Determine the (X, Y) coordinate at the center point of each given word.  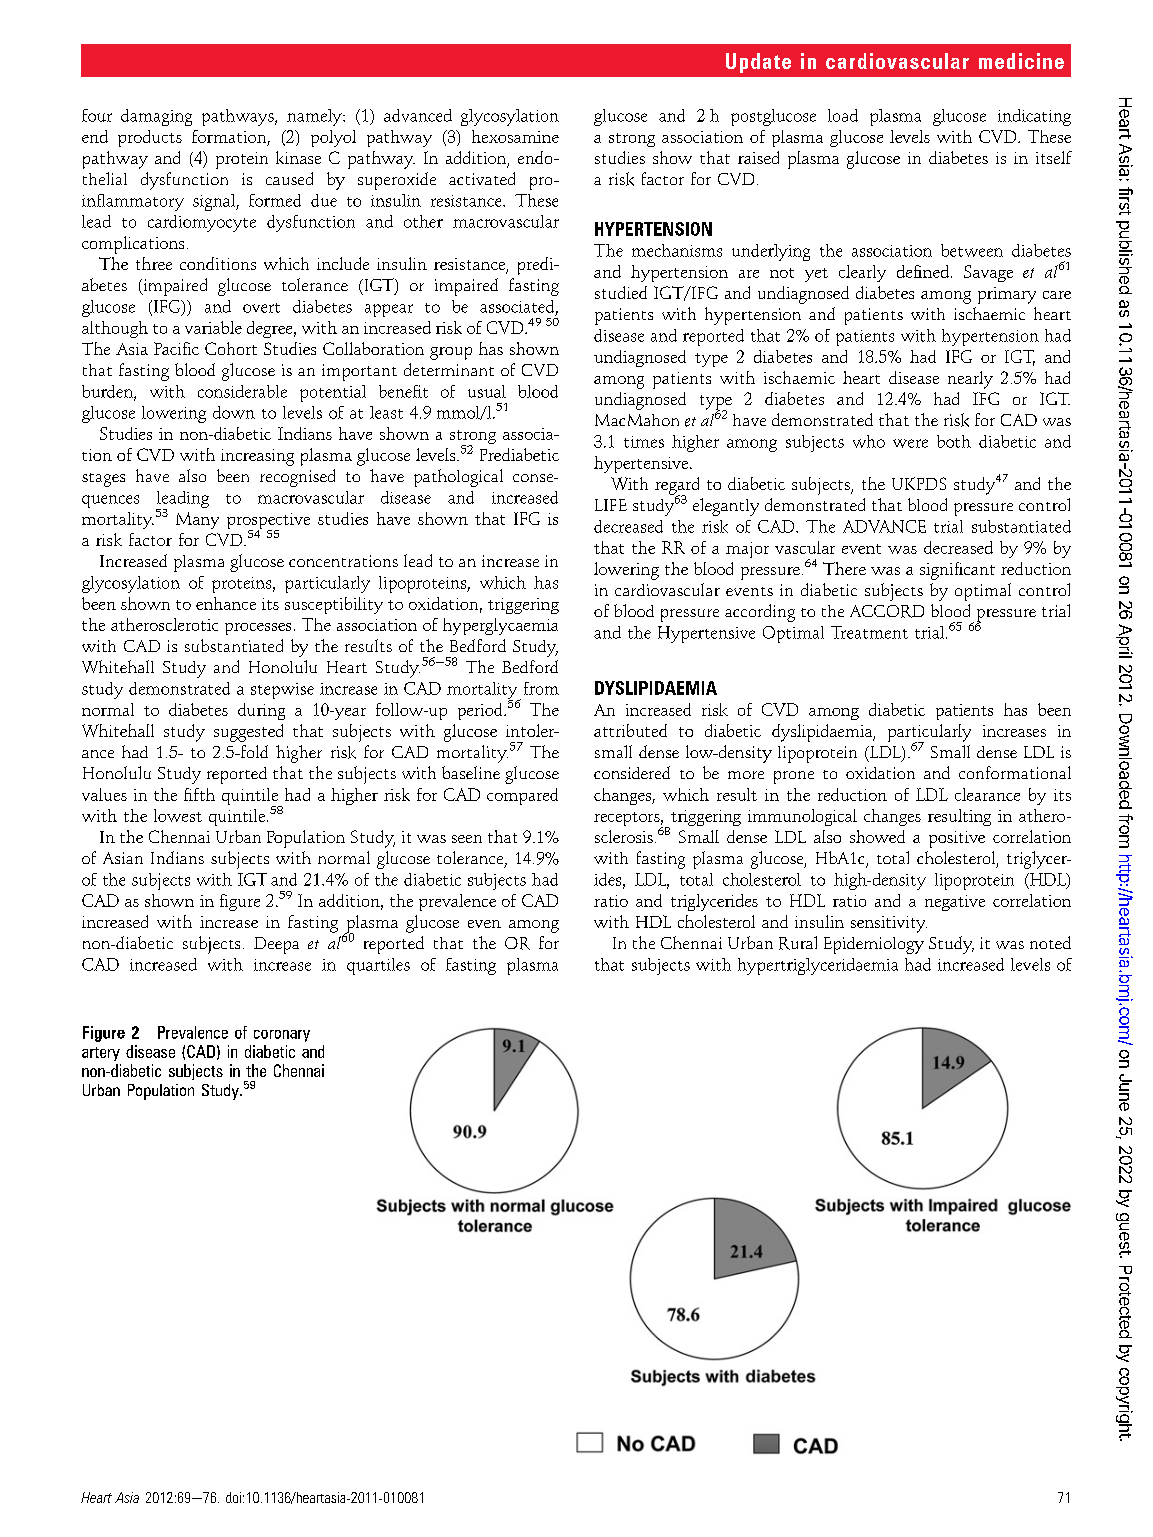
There (844, 568)
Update (758, 63)
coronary (282, 1036)
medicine (1021, 61)
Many (197, 520)
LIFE (611, 505)
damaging (156, 117)
